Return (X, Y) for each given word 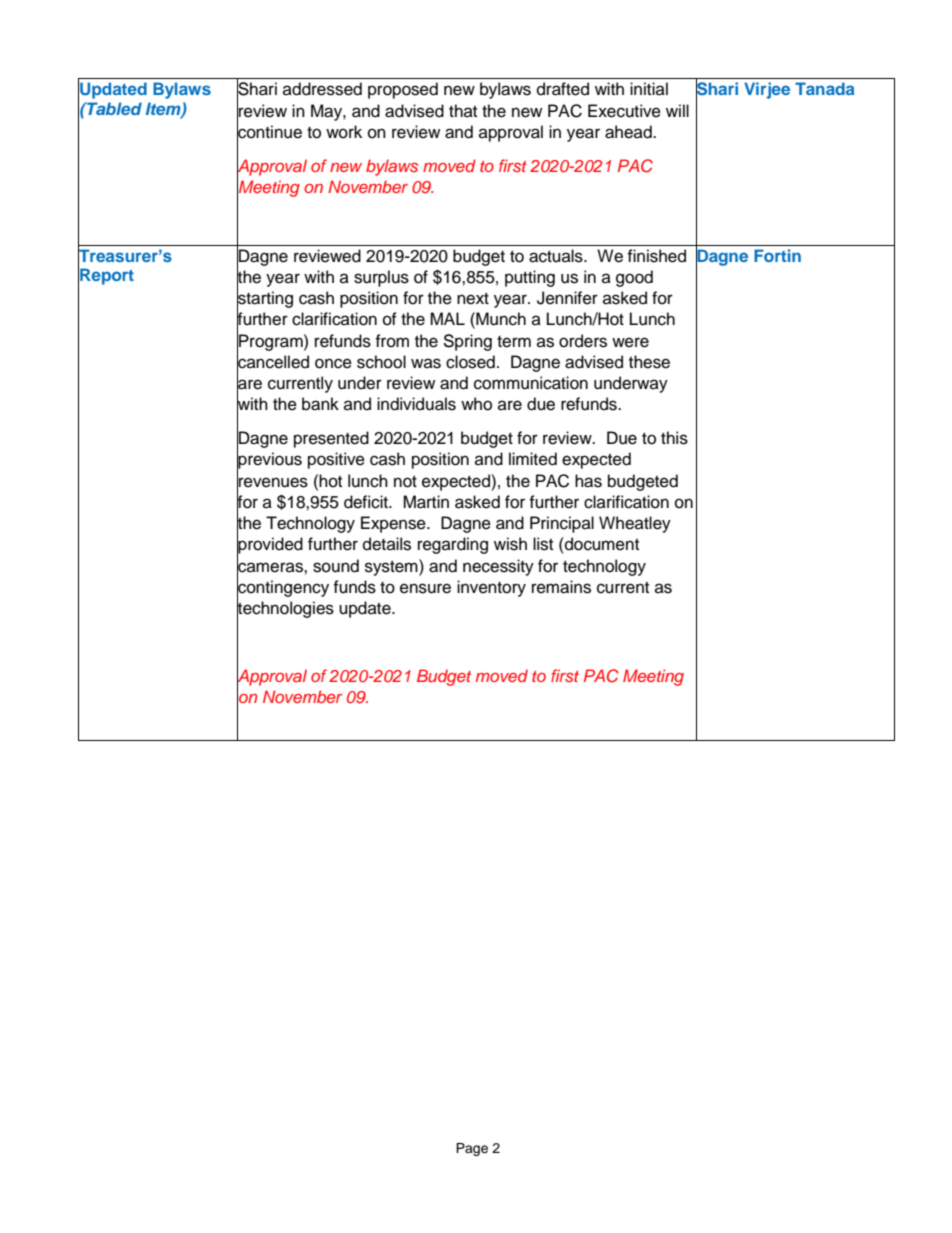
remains (561, 587)
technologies (285, 609)
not (405, 482)
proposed (403, 90)
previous (269, 461)
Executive (624, 111)
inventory (491, 588)
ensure (425, 588)
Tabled (113, 108)
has (588, 481)
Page (472, 1149)
